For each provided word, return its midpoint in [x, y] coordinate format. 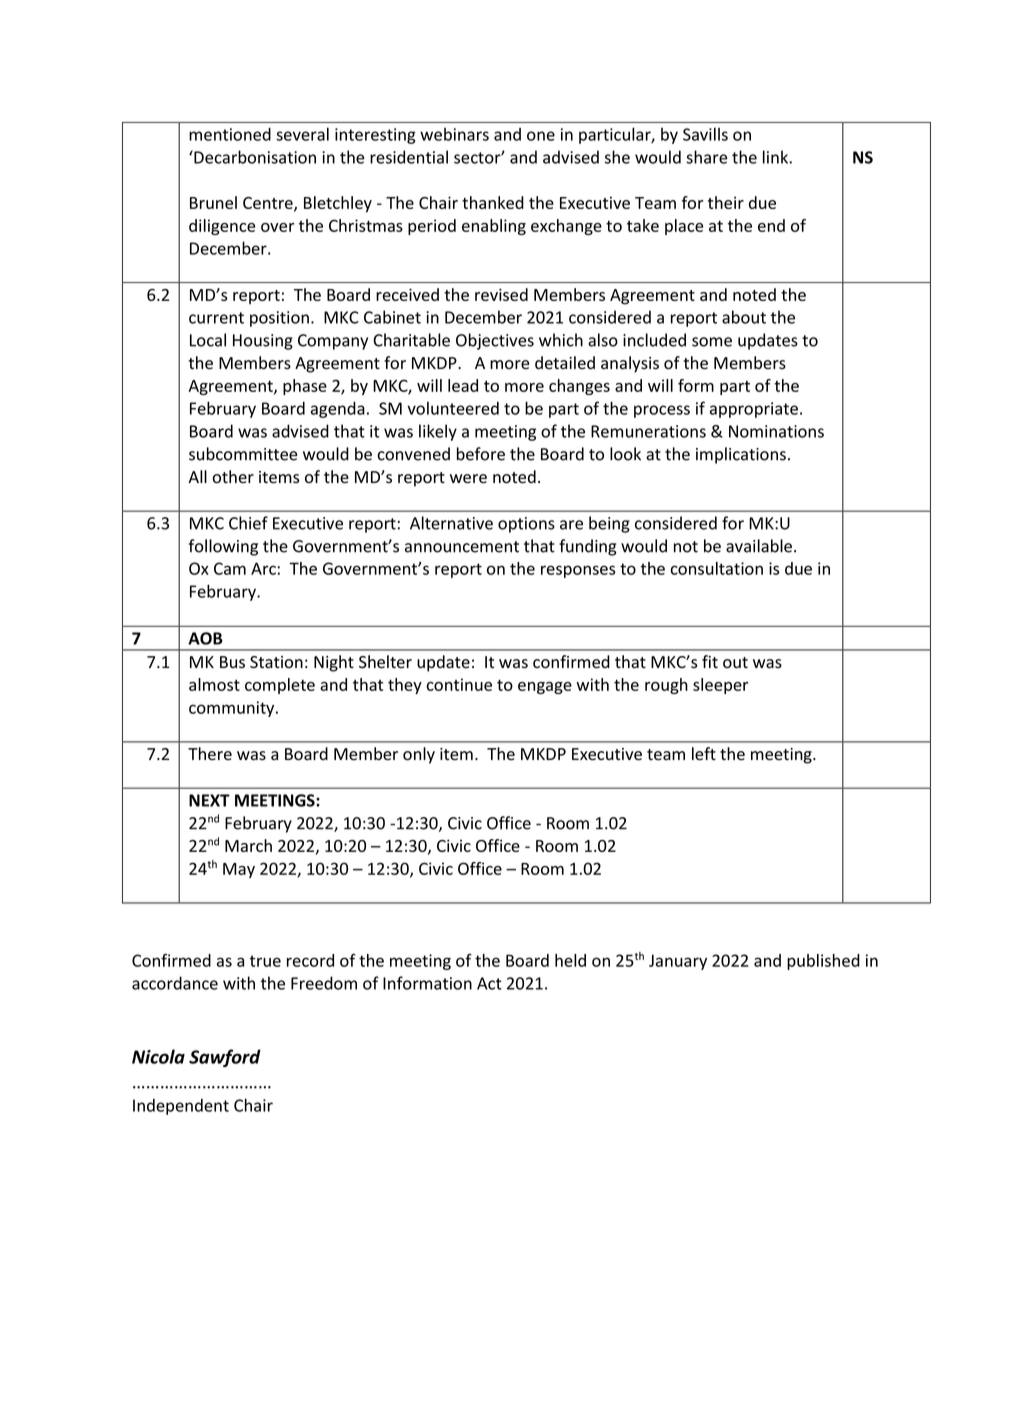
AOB [205, 638]
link [776, 157]
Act [489, 983]
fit [710, 661]
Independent [181, 1107]
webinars [454, 134]
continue [459, 684]
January [678, 962]
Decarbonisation [254, 157]
